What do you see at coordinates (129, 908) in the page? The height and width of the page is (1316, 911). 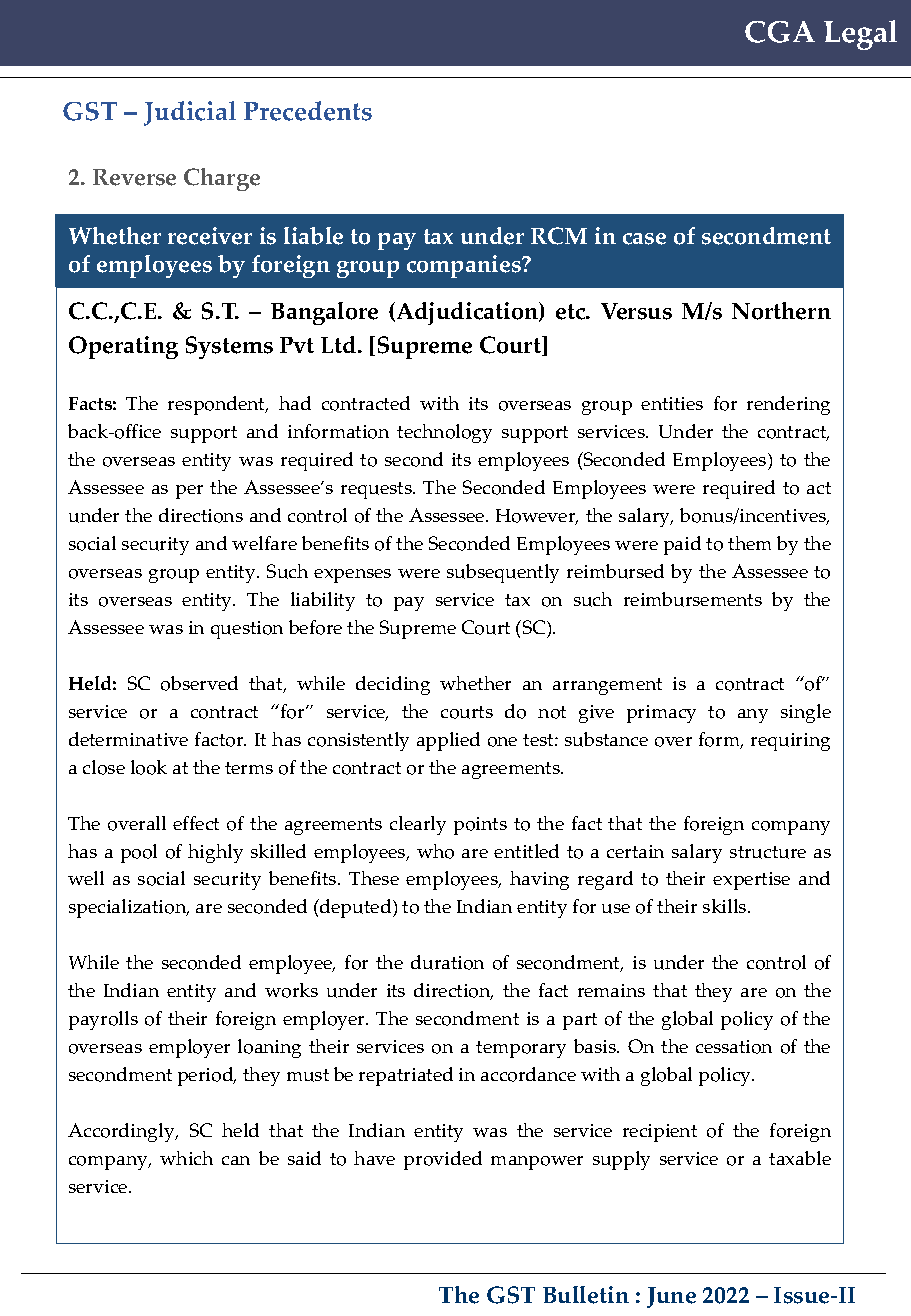 I see `specialization` at bounding box center [129, 908].
